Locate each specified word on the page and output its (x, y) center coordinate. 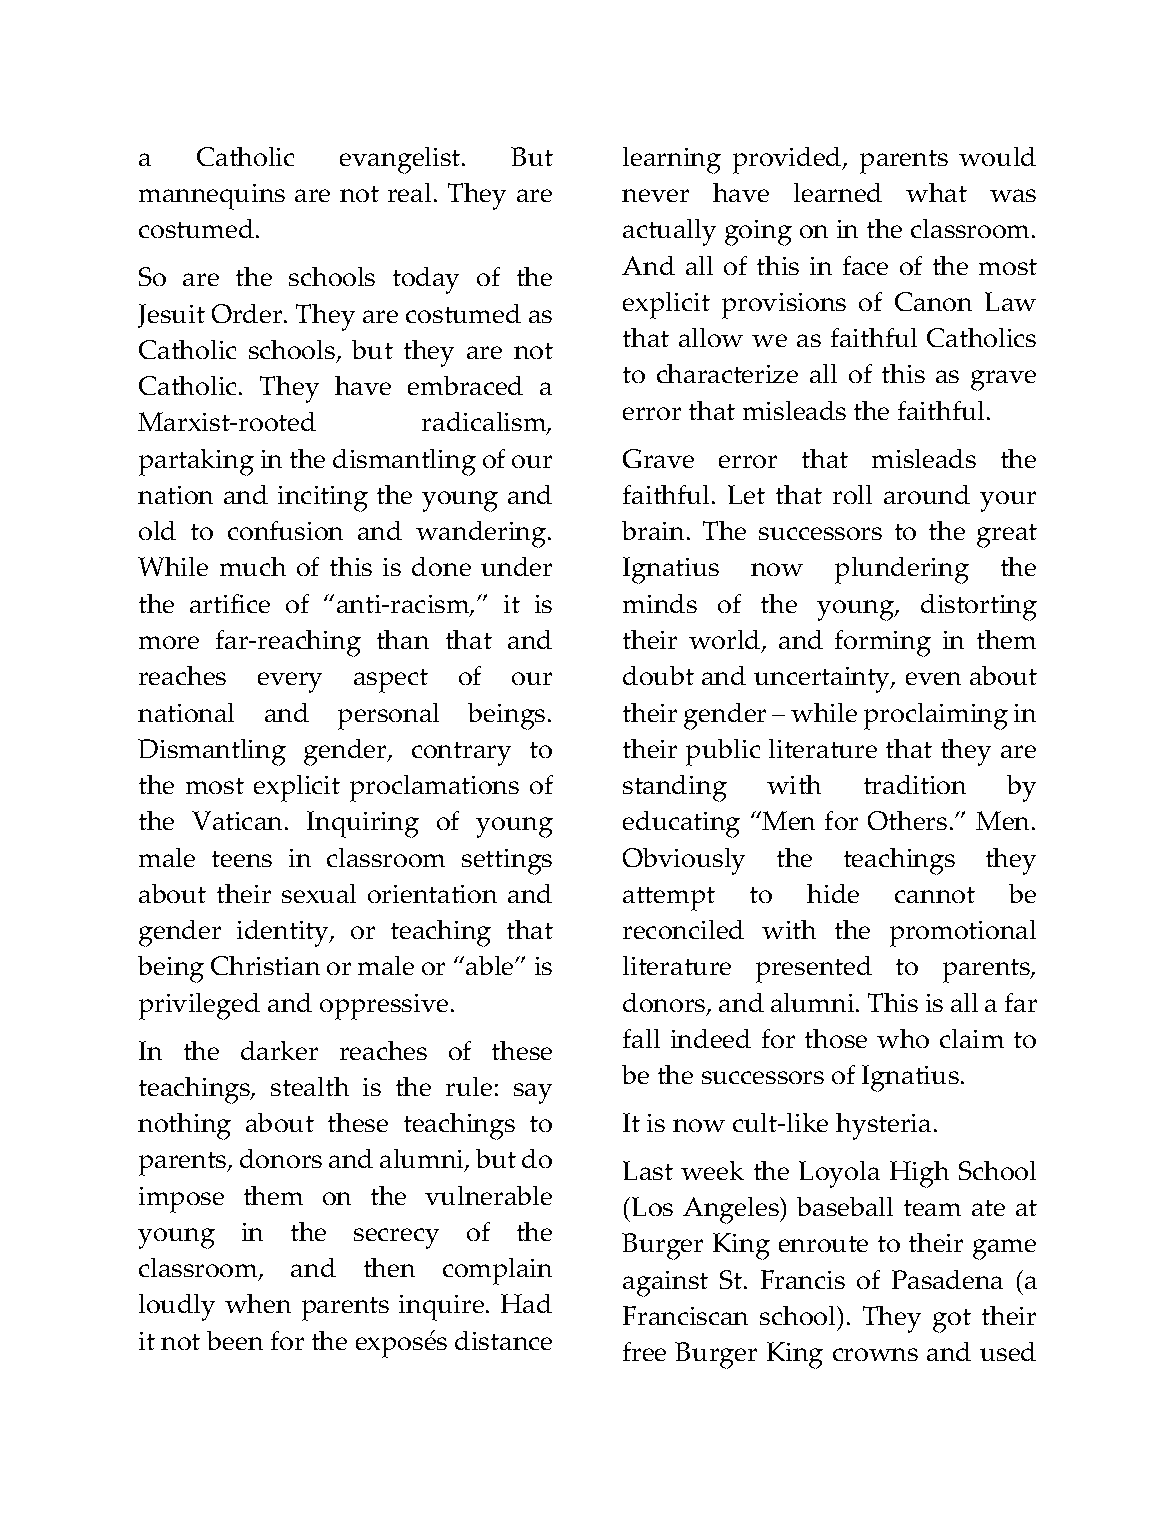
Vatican (237, 820)
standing (675, 788)
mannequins (212, 197)
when (258, 1303)
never (655, 195)
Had (526, 1303)
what (936, 192)
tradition (915, 784)
